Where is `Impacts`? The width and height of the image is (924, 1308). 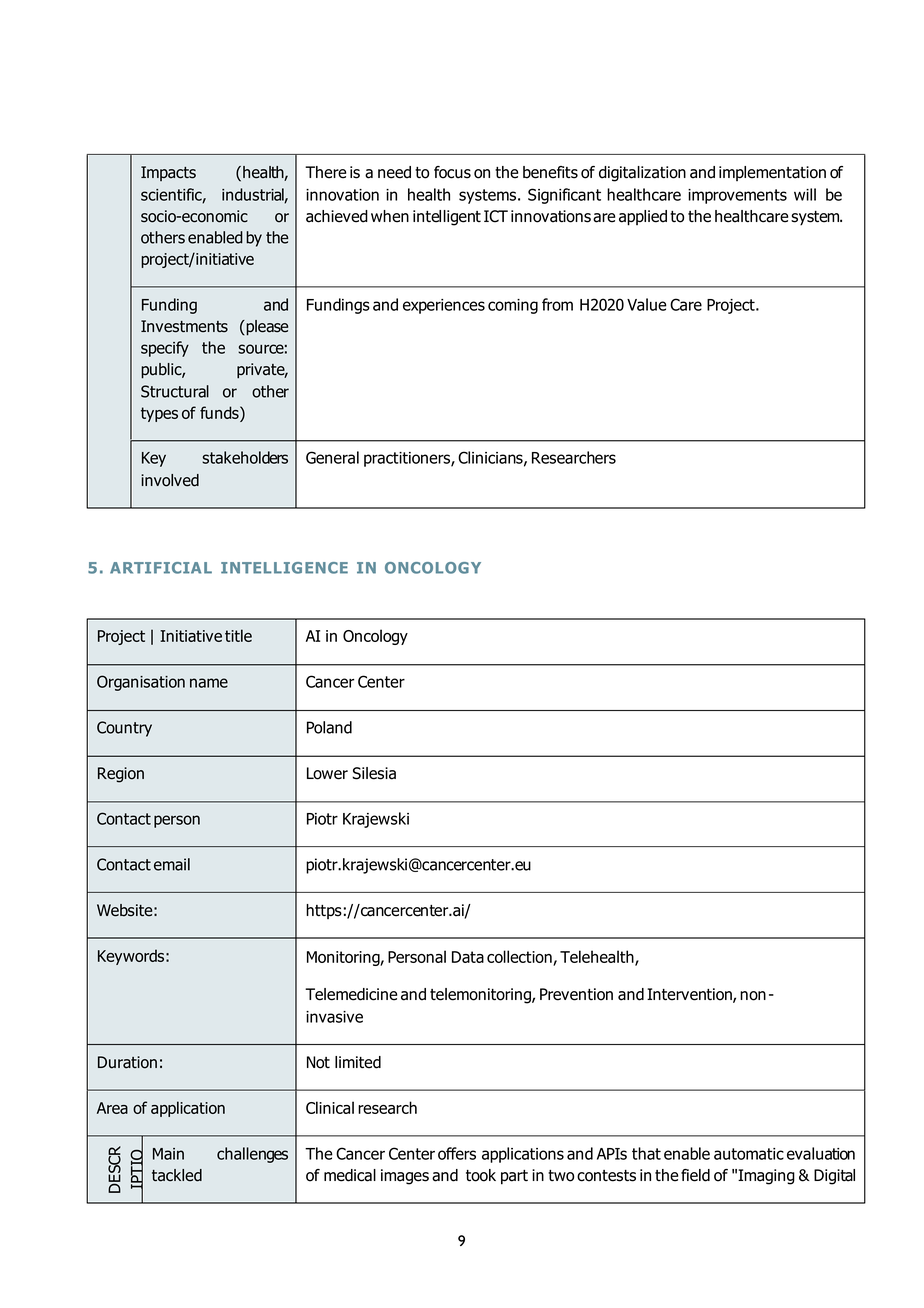
Impacts is located at coordinates (168, 173).
